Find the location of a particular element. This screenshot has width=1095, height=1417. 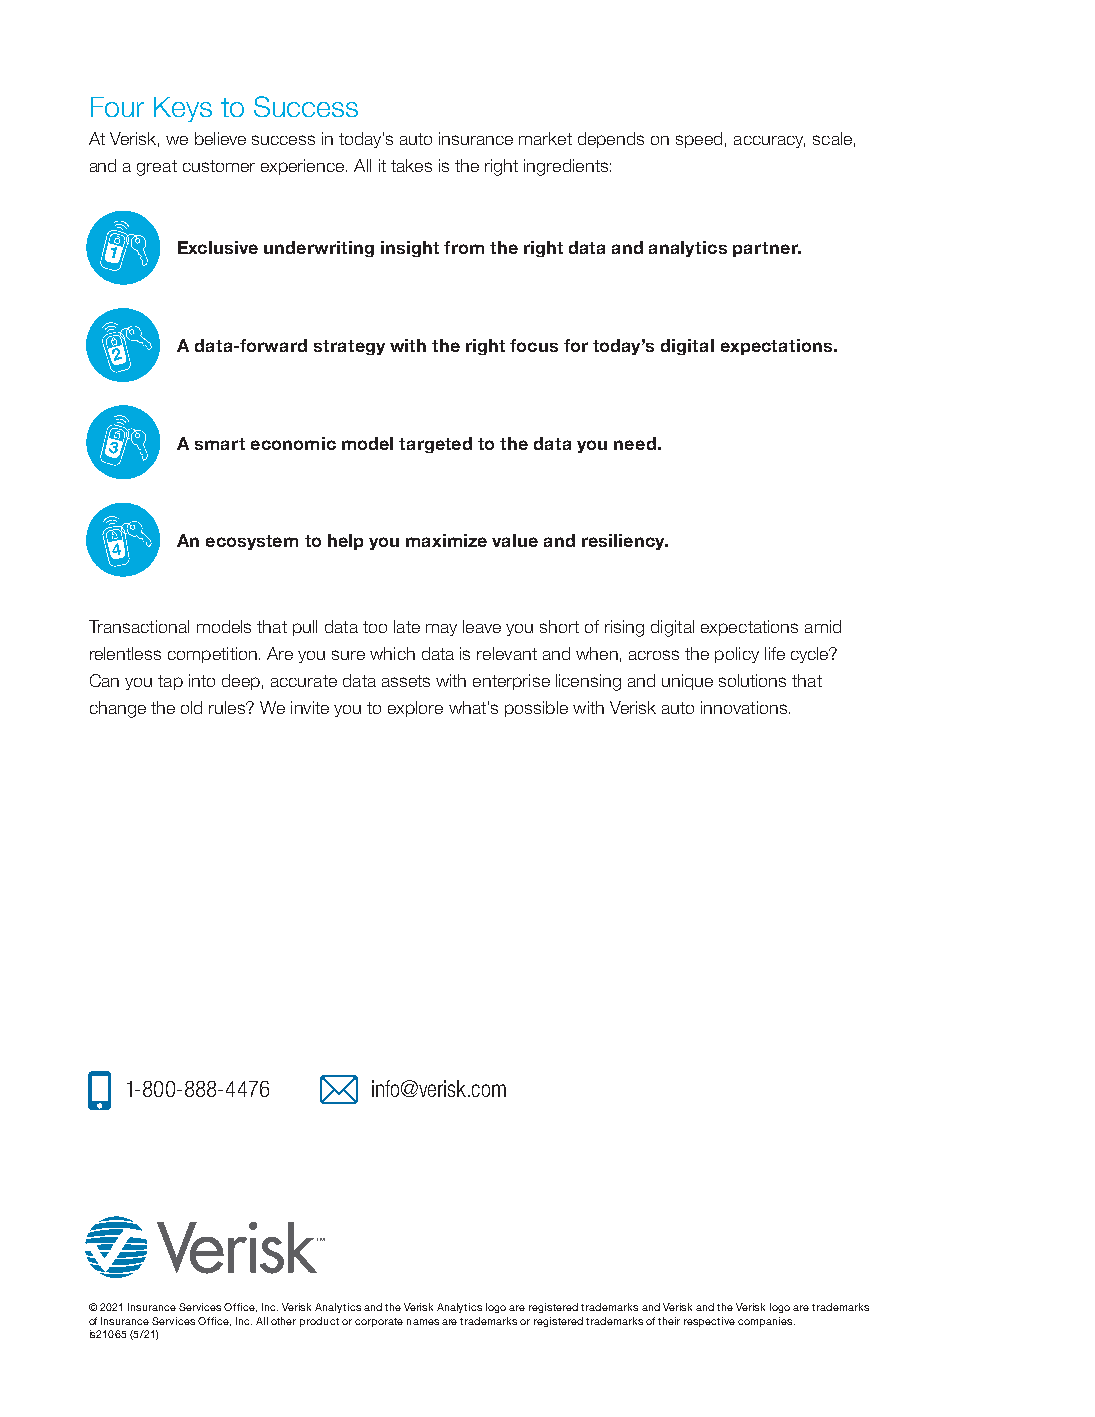

takes is located at coordinates (411, 165).
